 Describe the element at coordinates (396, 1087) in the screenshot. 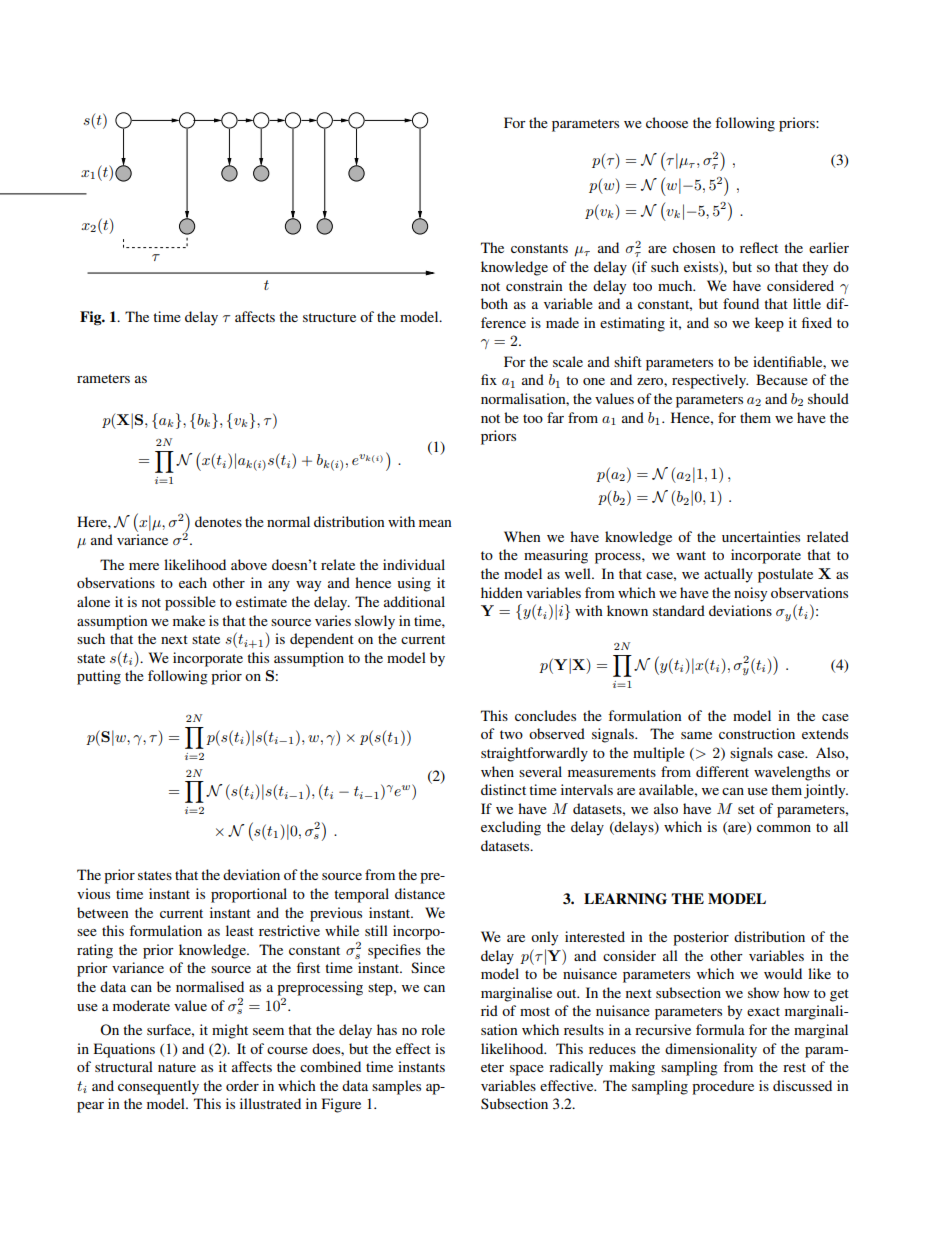

I see `samples` at that location.
